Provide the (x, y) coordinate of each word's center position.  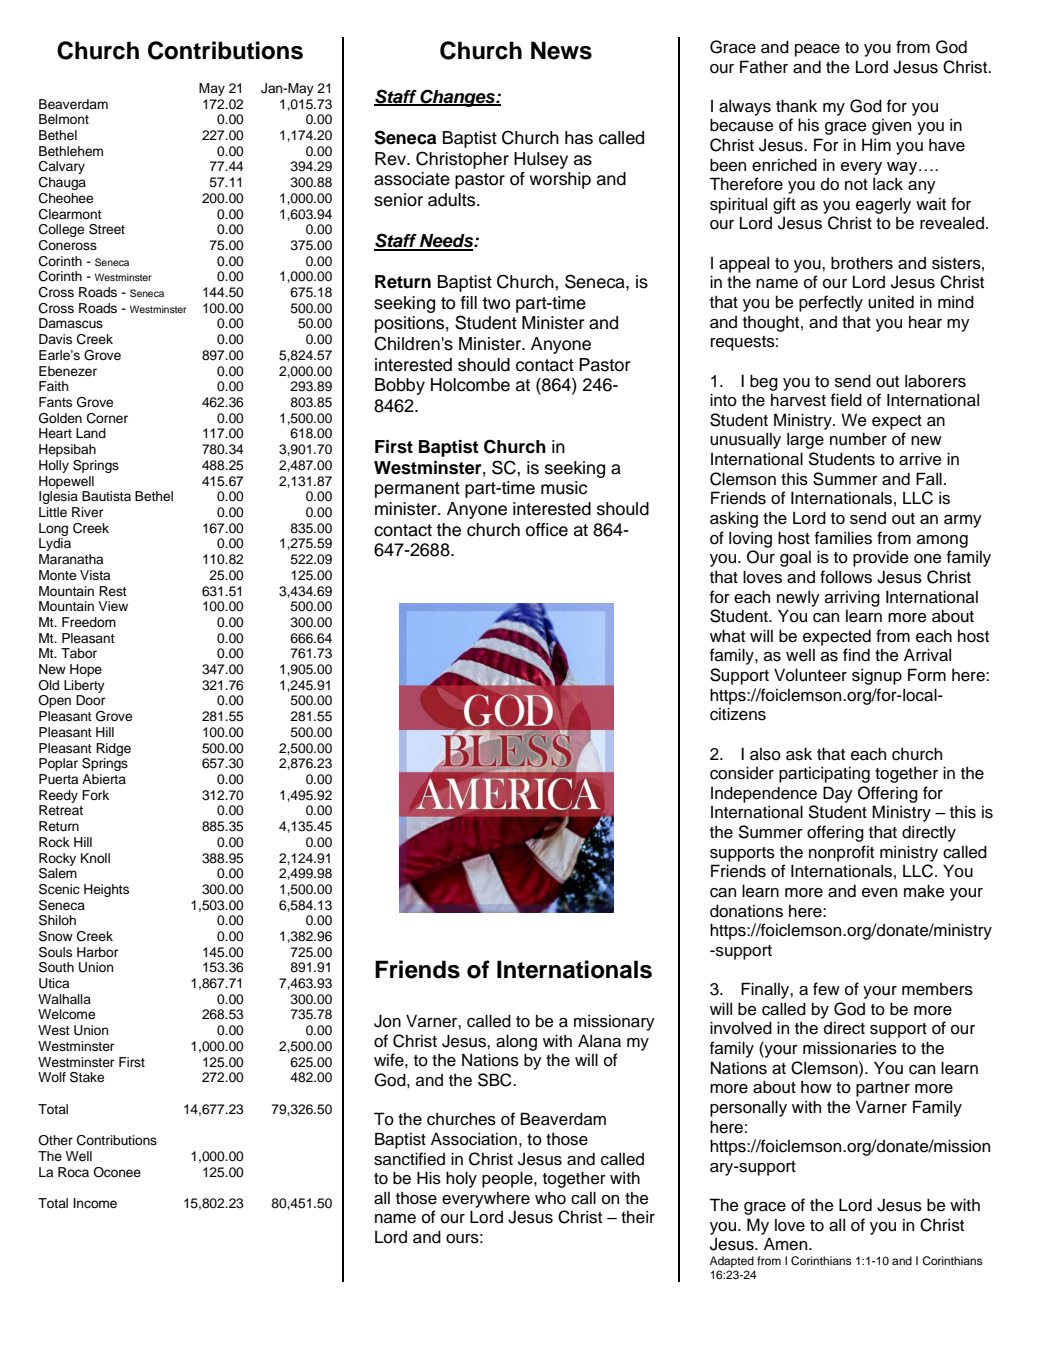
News (561, 50)
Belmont (64, 119)
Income (95, 1203)
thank (796, 106)
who (550, 1198)
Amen (787, 1244)
